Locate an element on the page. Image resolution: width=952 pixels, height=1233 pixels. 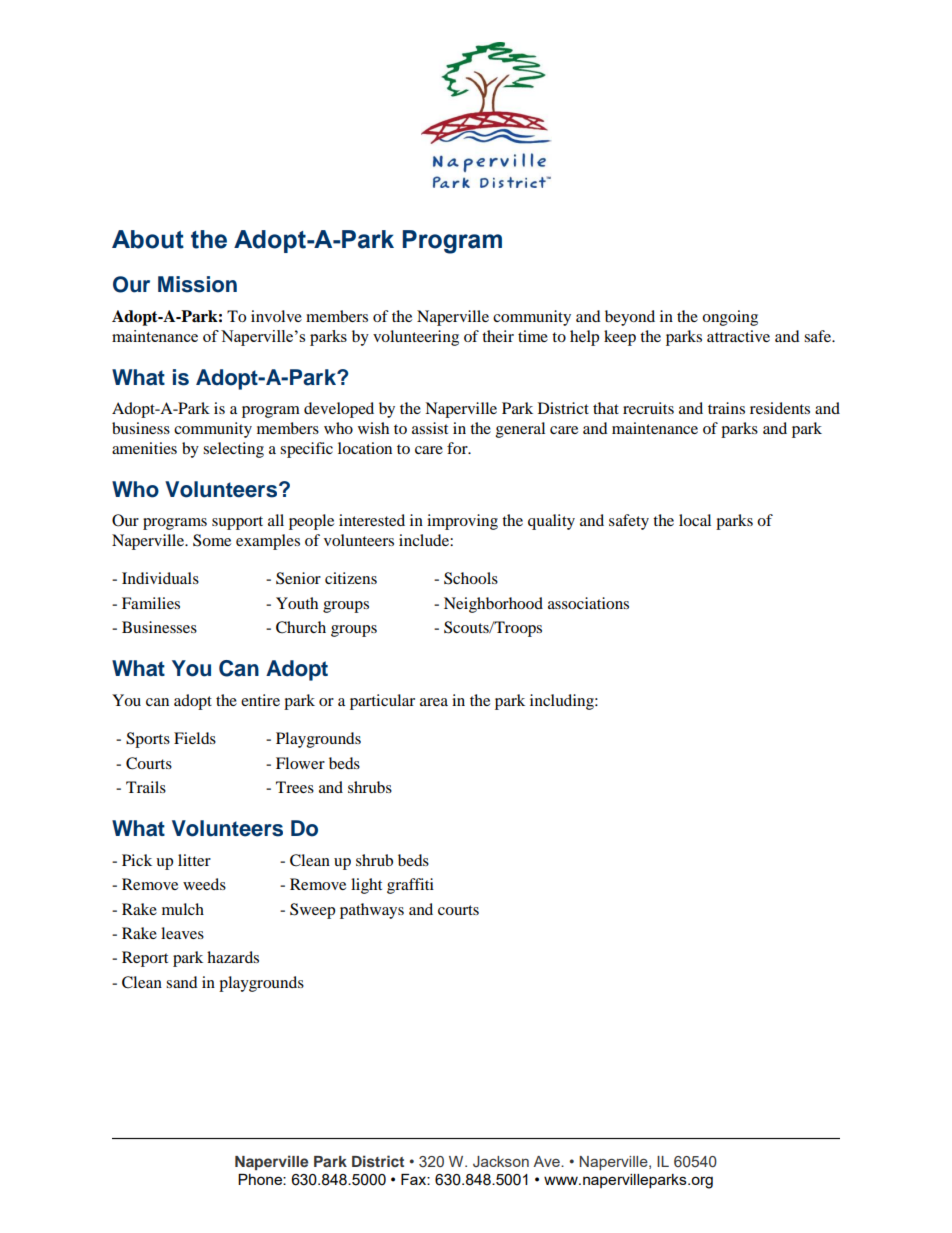
sand is located at coordinates (182, 982).
